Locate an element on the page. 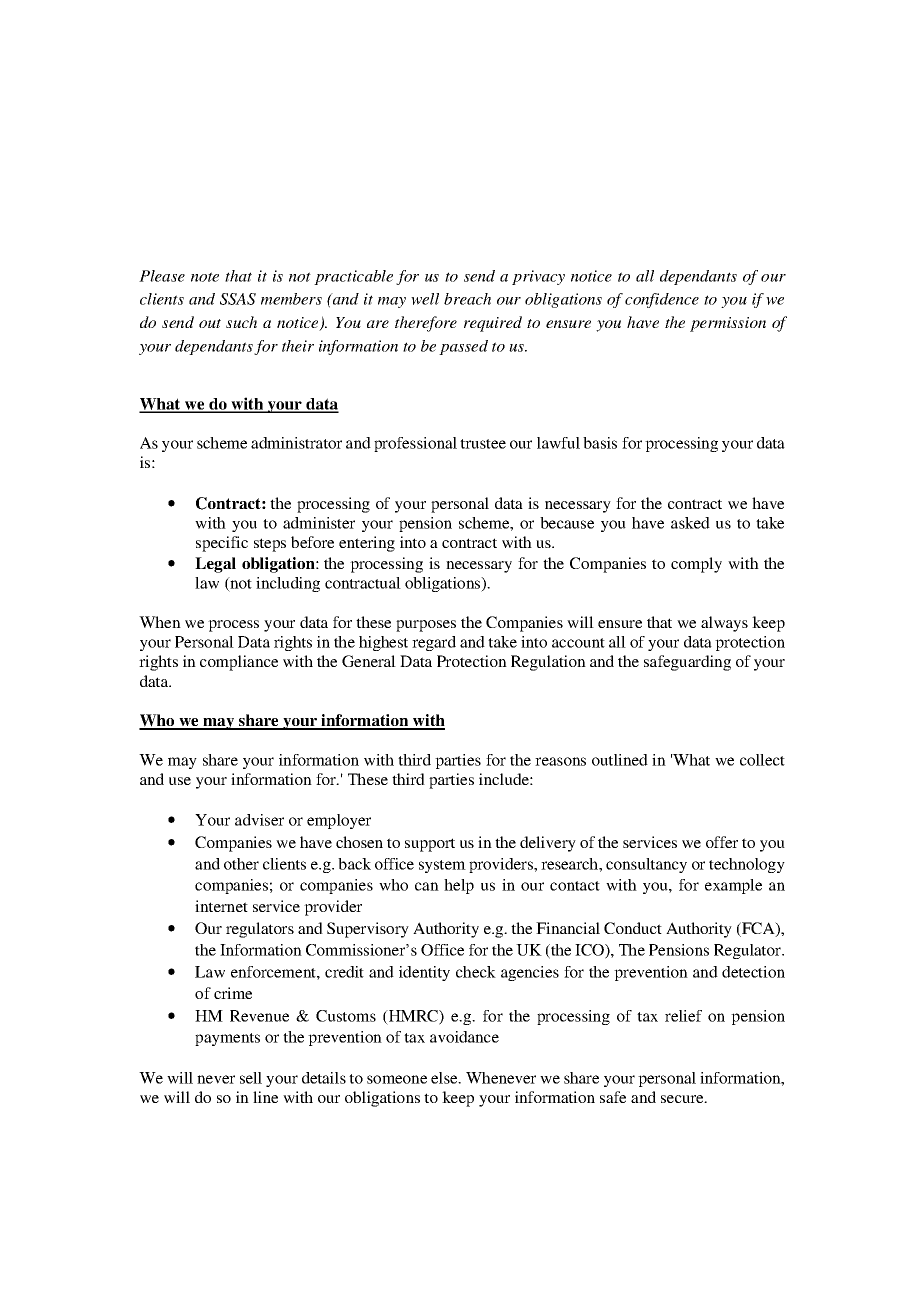 The image size is (924, 1308). compliance is located at coordinates (239, 663).
